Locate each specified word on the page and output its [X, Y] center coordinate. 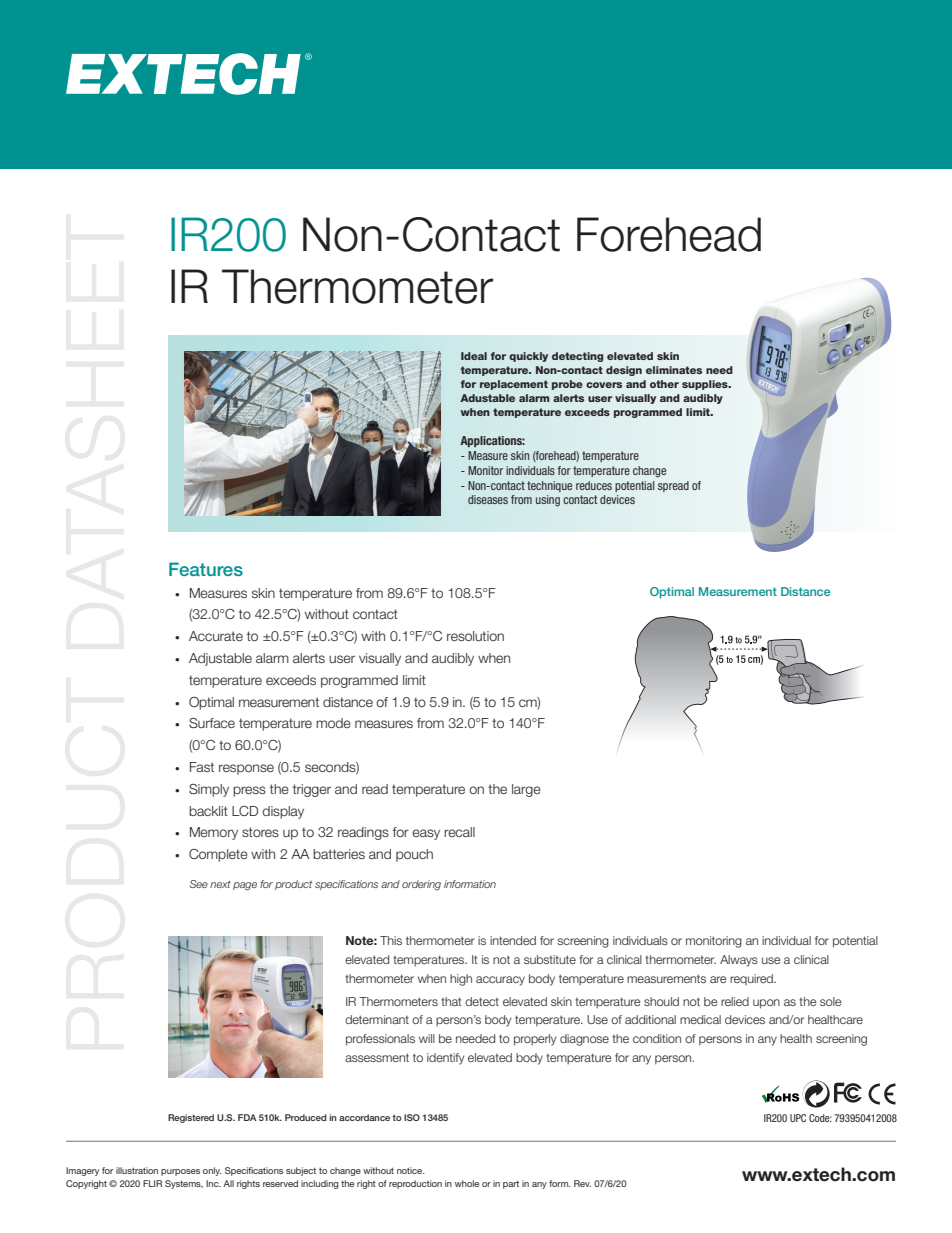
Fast [202, 767]
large [526, 790]
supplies [706, 385]
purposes [180, 1172]
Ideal [474, 356]
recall [459, 832]
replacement [514, 385]
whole [467, 1183]
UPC [798, 1118]
